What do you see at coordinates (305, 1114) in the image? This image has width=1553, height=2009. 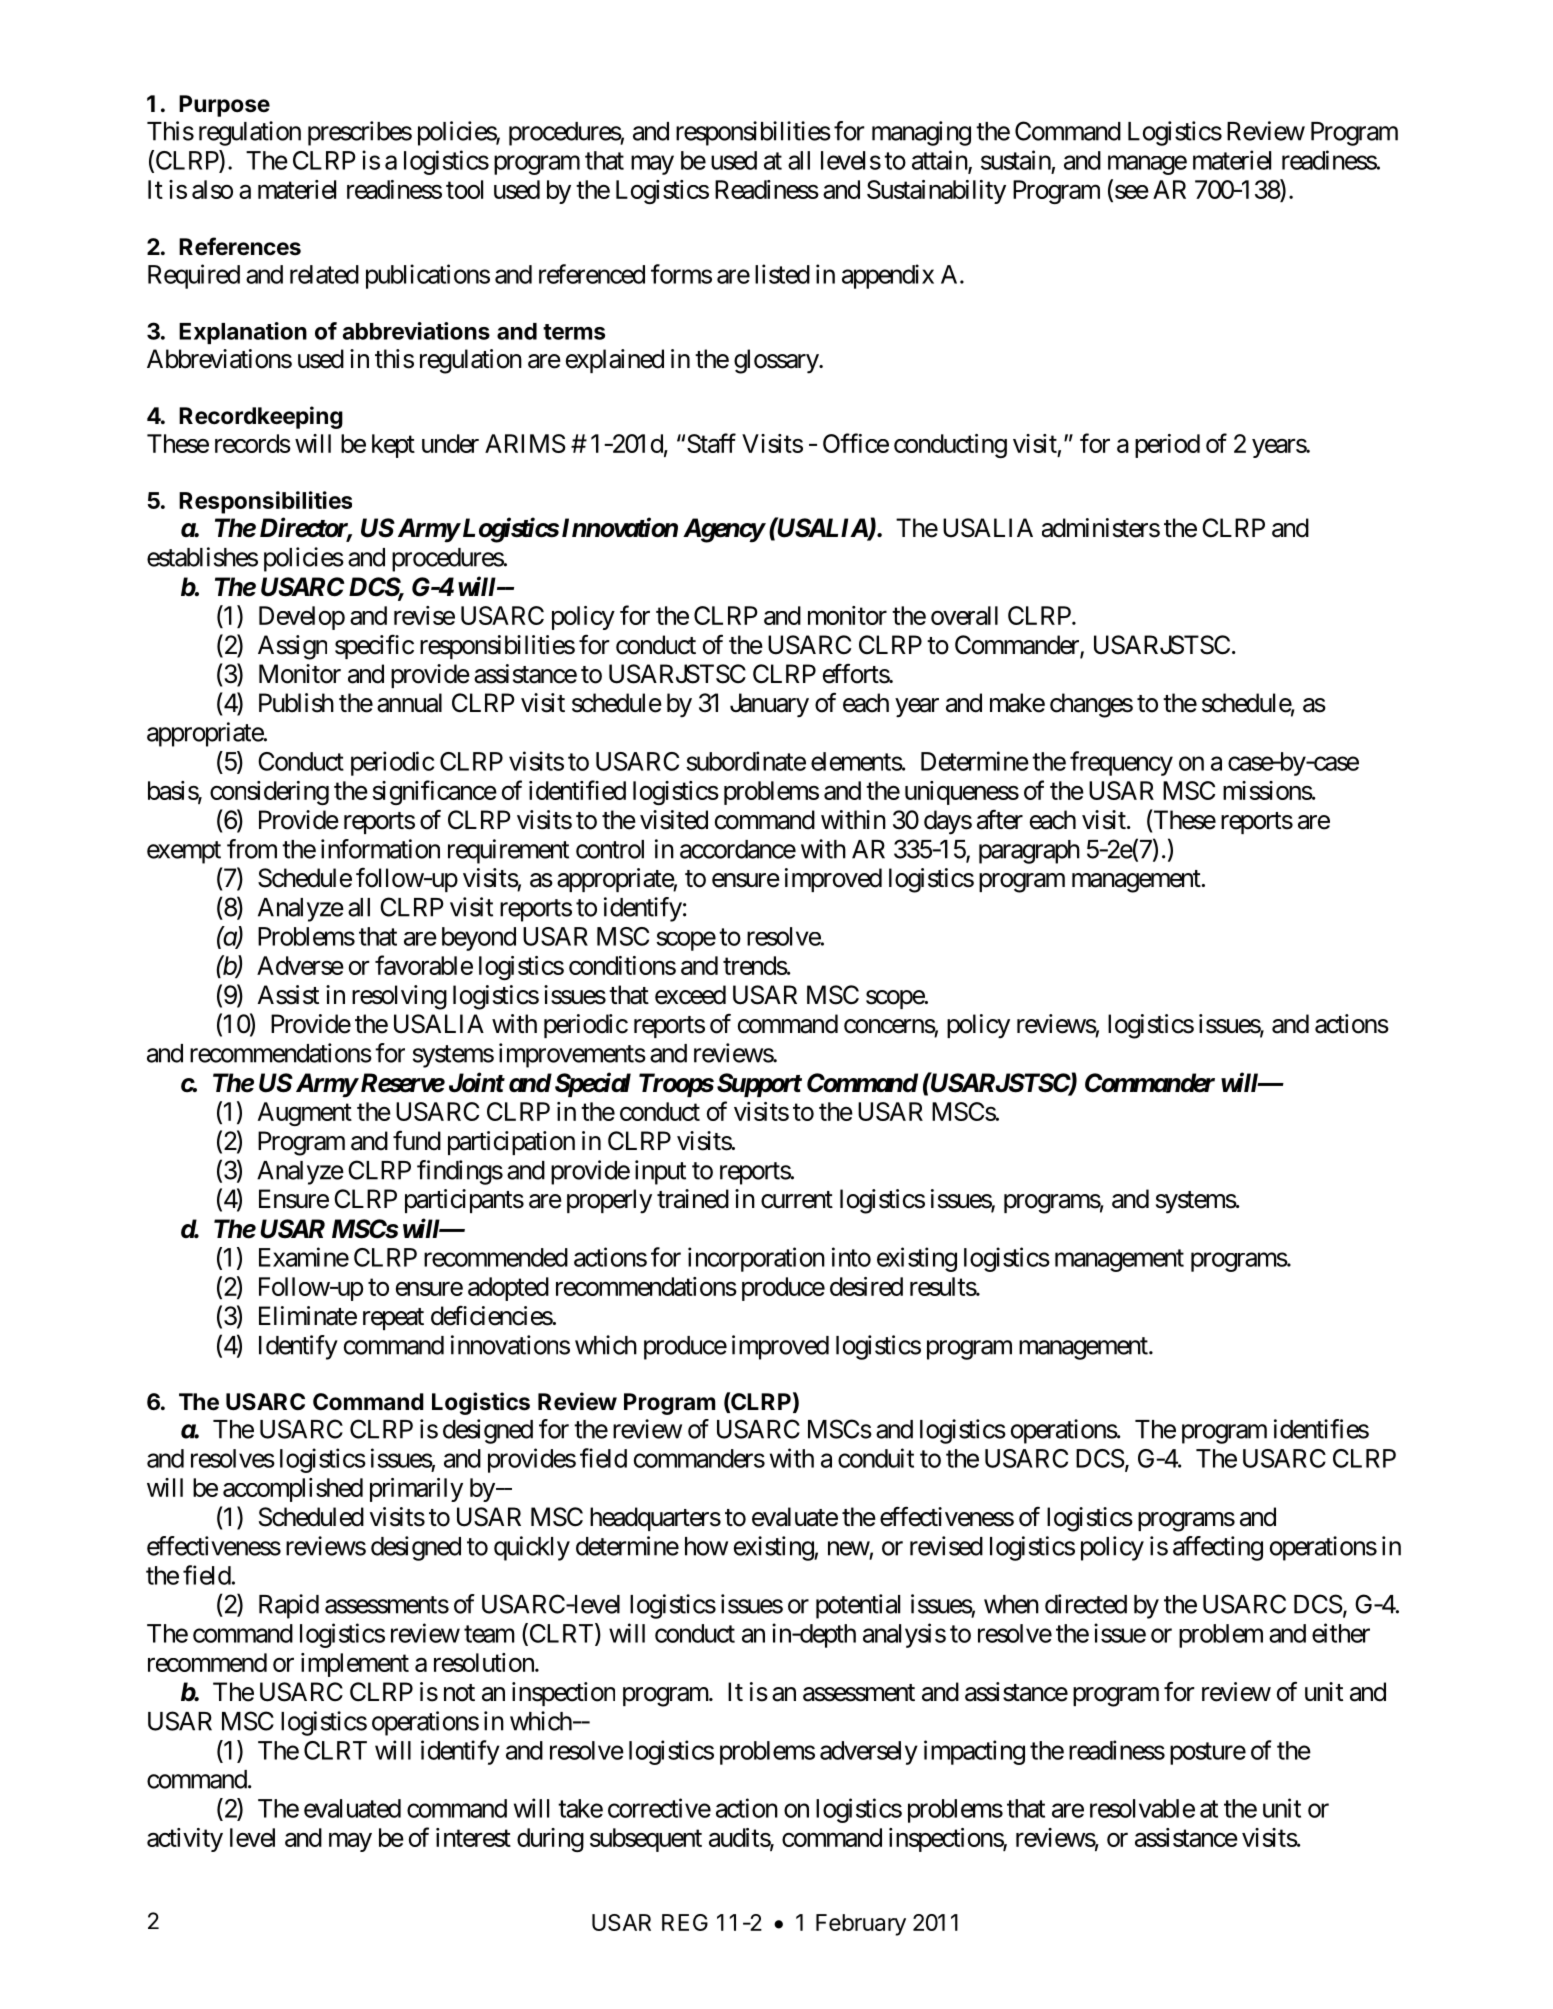 I see `Augment` at bounding box center [305, 1114].
